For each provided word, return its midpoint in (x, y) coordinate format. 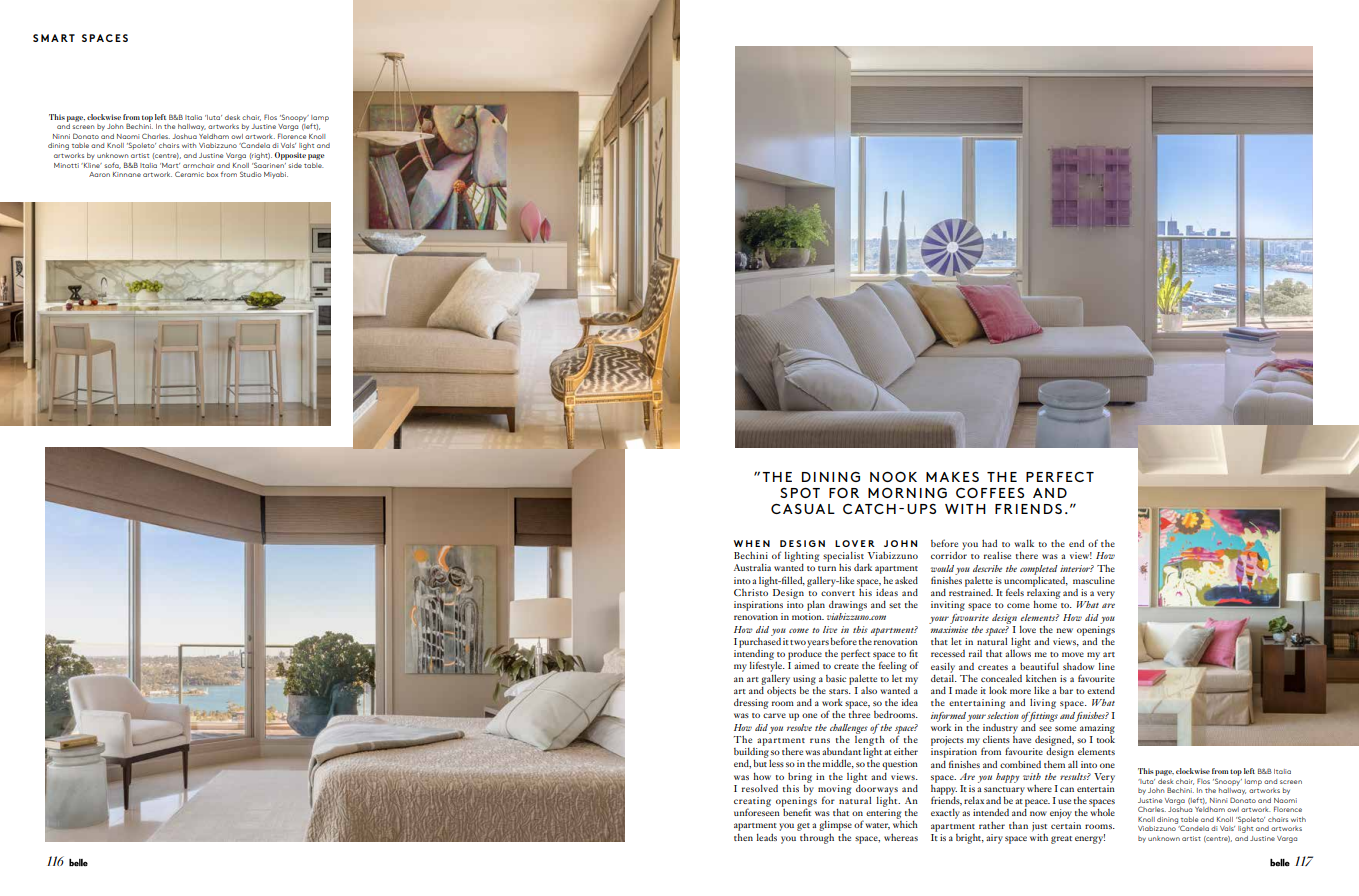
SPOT (800, 492)
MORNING (907, 493)
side (295, 165)
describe (987, 568)
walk (1024, 543)
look (998, 690)
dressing (751, 704)
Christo (751, 591)
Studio (251, 174)
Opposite (290, 156)
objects (781, 690)
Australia (752, 567)
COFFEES (990, 492)
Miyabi (276, 175)
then (743, 837)
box (212, 174)
